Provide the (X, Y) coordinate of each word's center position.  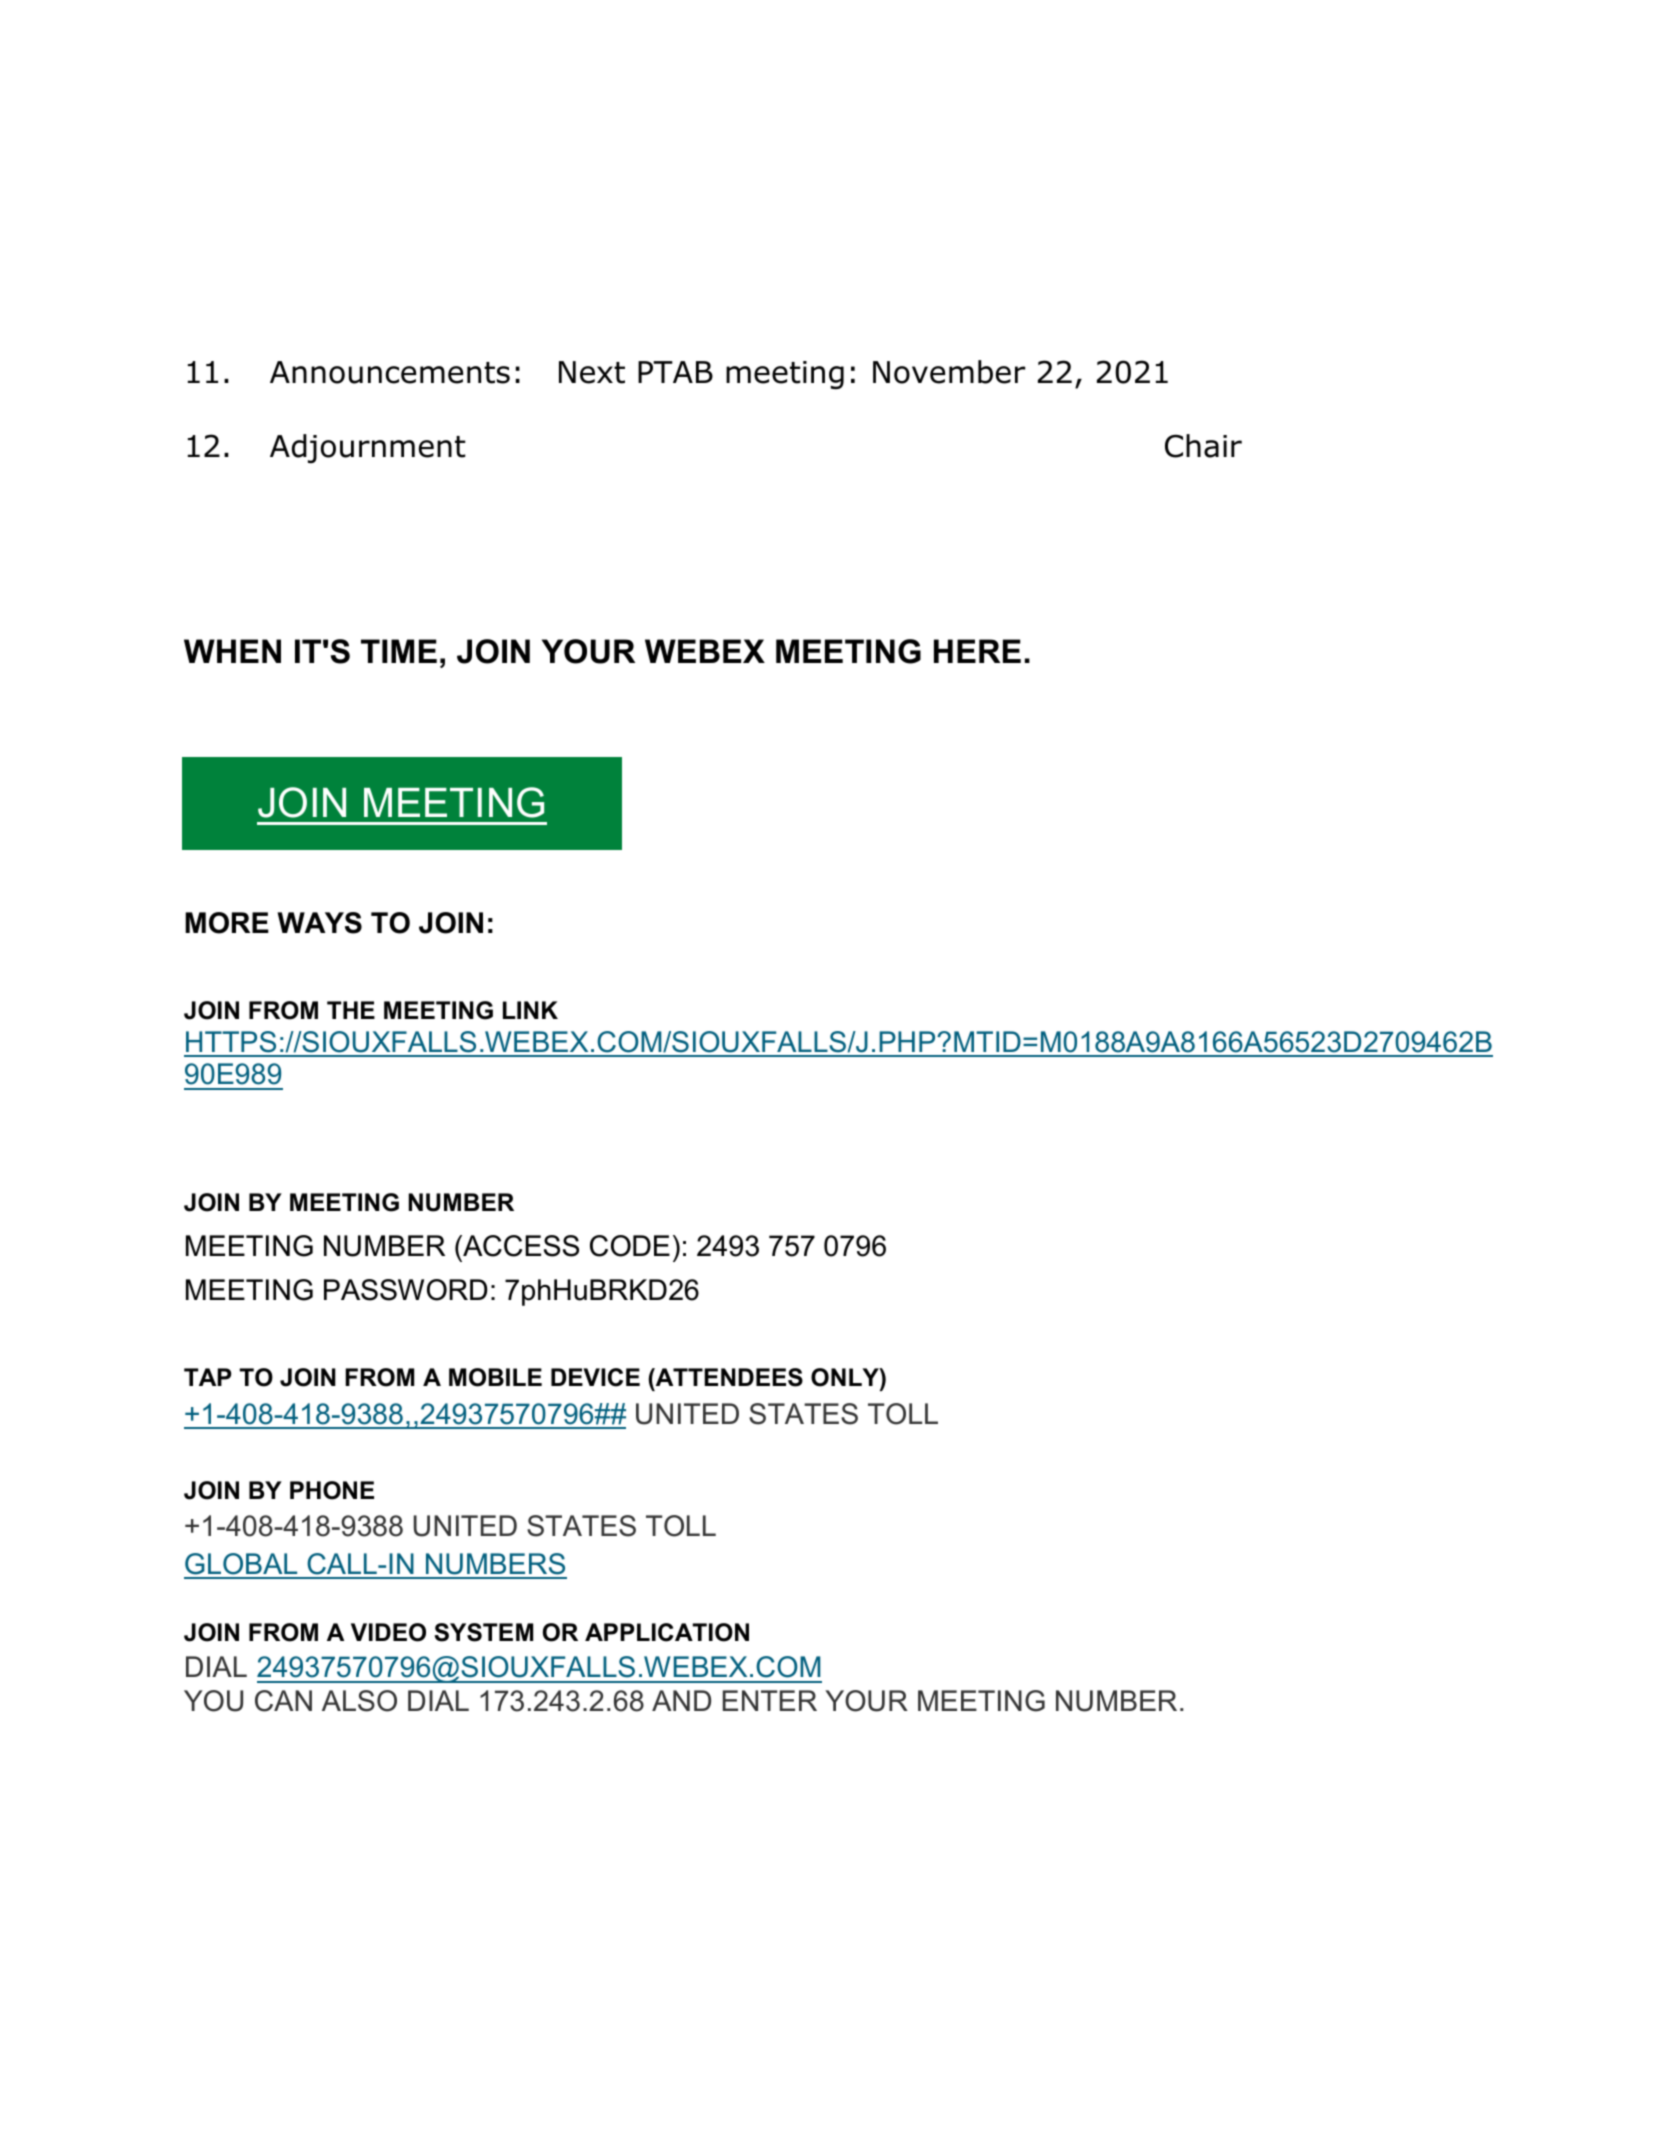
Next (592, 372)
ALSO (359, 1701)
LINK (530, 1010)
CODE (630, 1246)
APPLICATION (667, 1632)
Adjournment (368, 449)
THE (351, 1010)
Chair (1203, 446)
